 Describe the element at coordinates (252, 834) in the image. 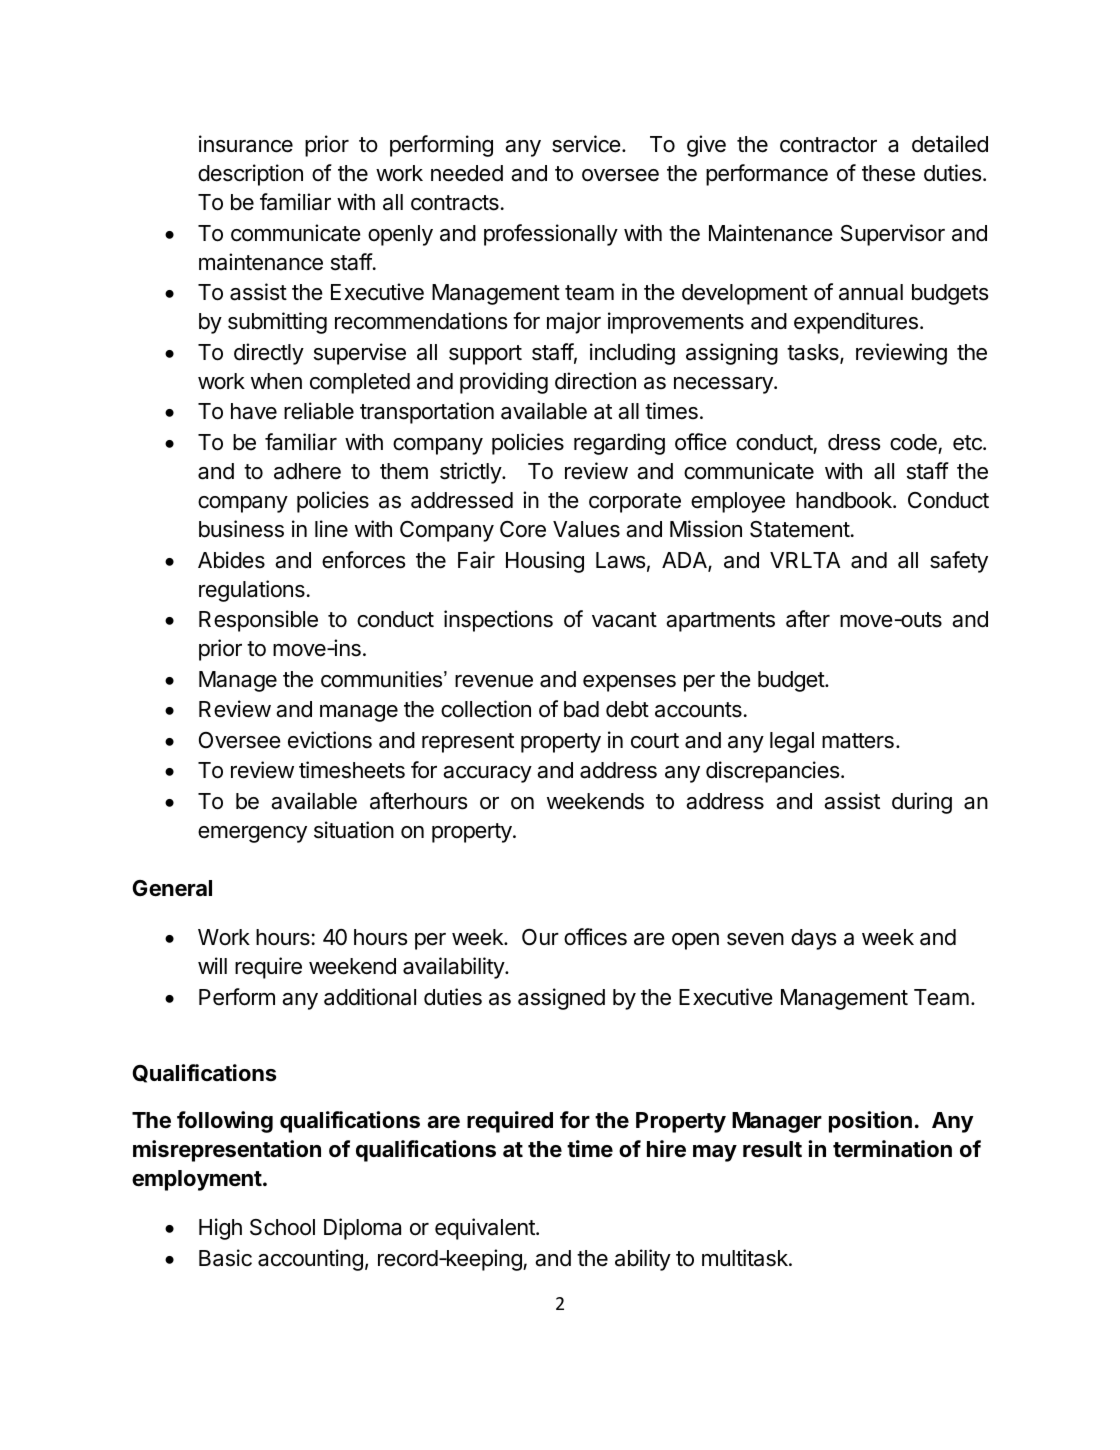

I see `emergency` at that location.
